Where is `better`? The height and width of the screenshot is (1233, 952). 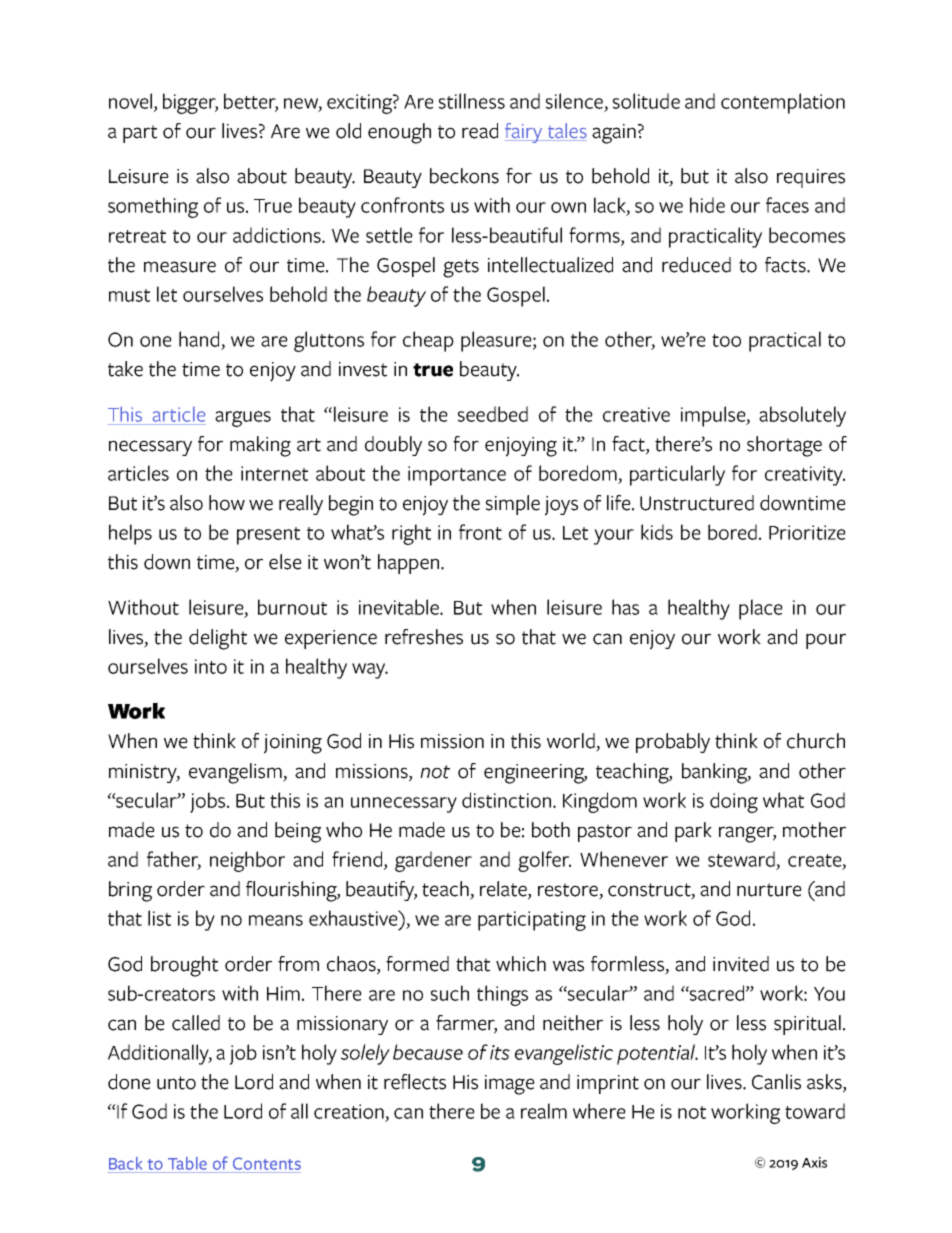
better is located at coordinates (251, 102).
